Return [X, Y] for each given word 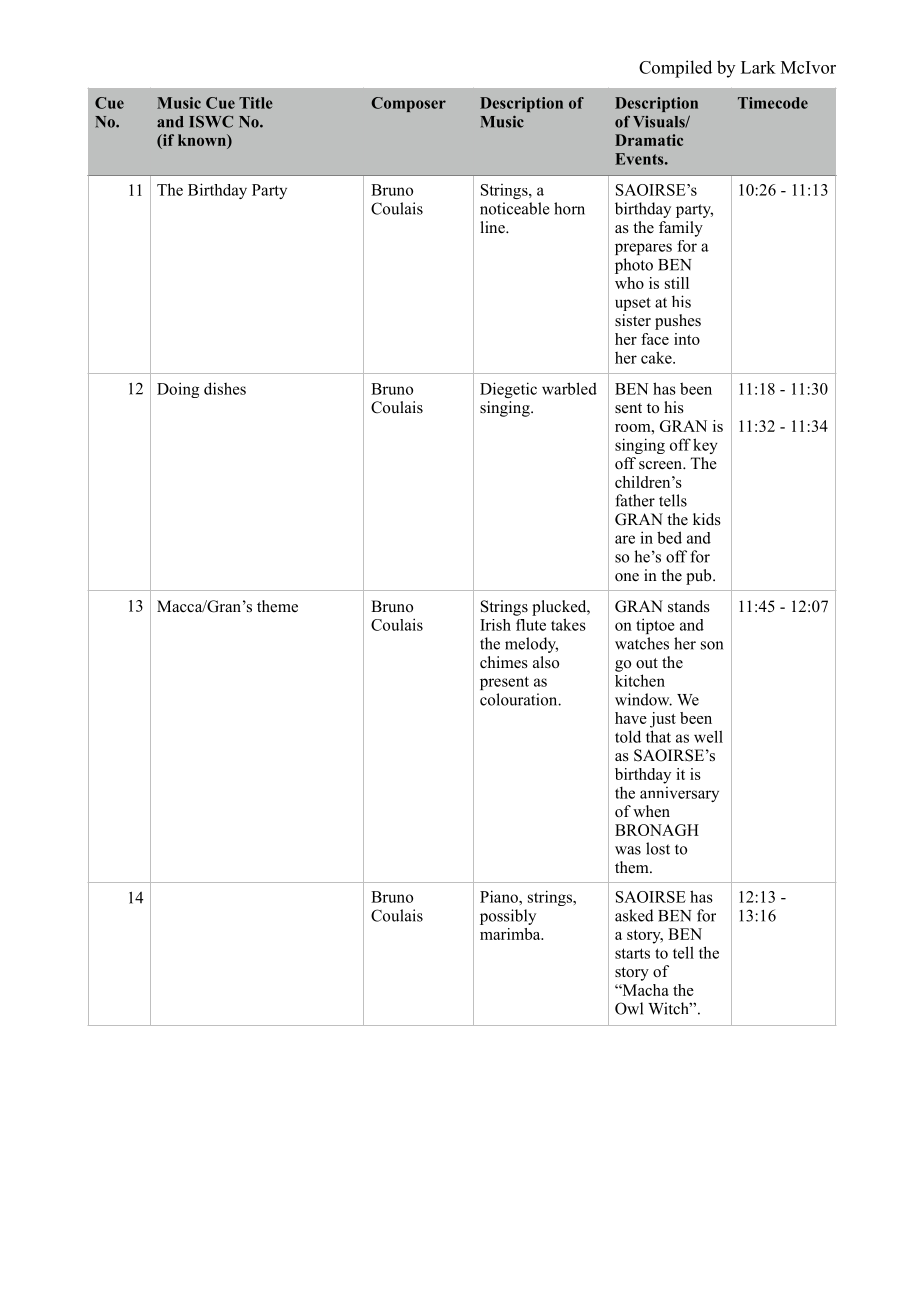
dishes [225, 388]
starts [632, 953]
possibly [508, 917]
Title [256, 103]
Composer [408, 104]
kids [707, 519]
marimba [511, 934]
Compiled [675, 69]
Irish [495, 625]
